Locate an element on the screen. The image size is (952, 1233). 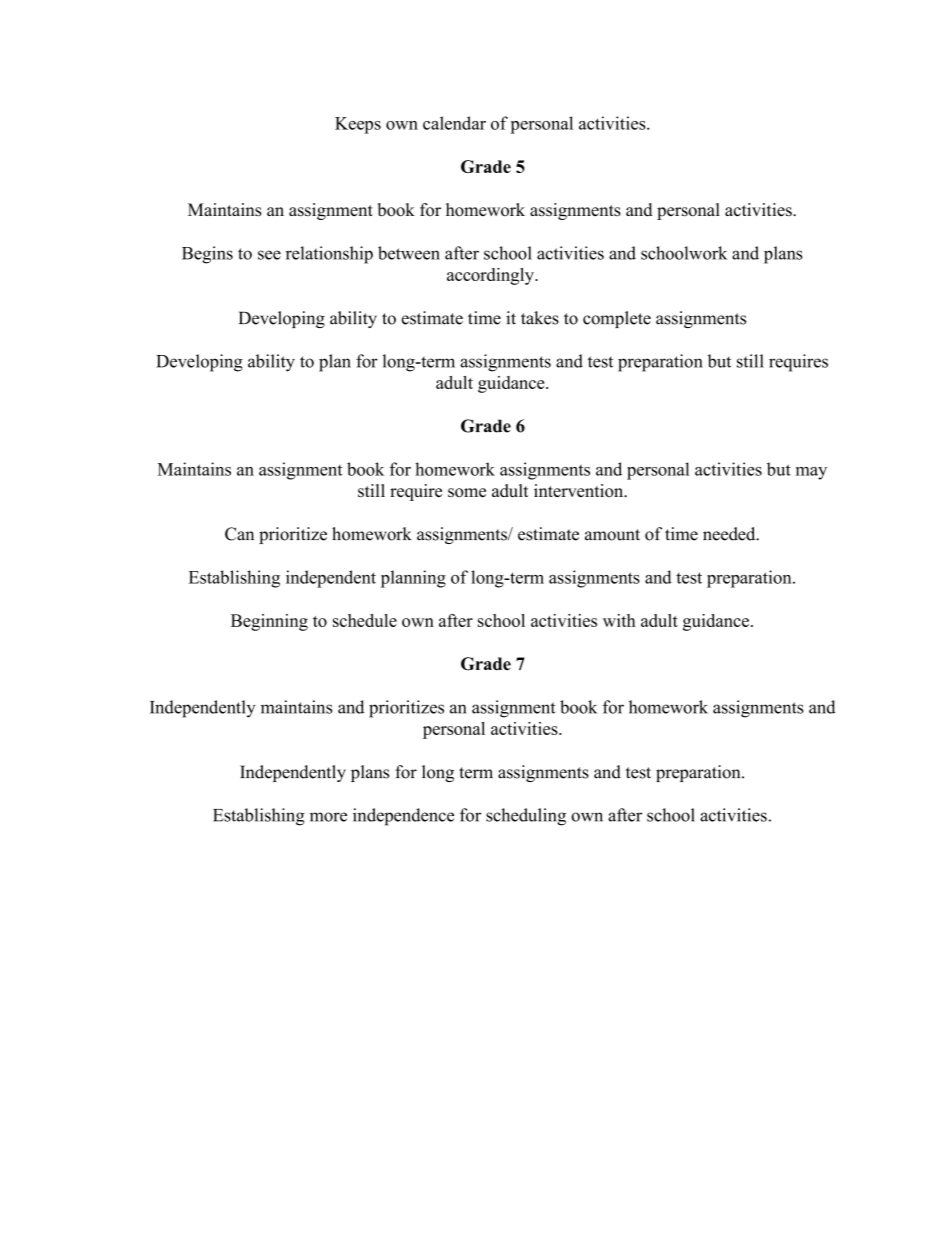
between is located at coordinates (409, 253).
